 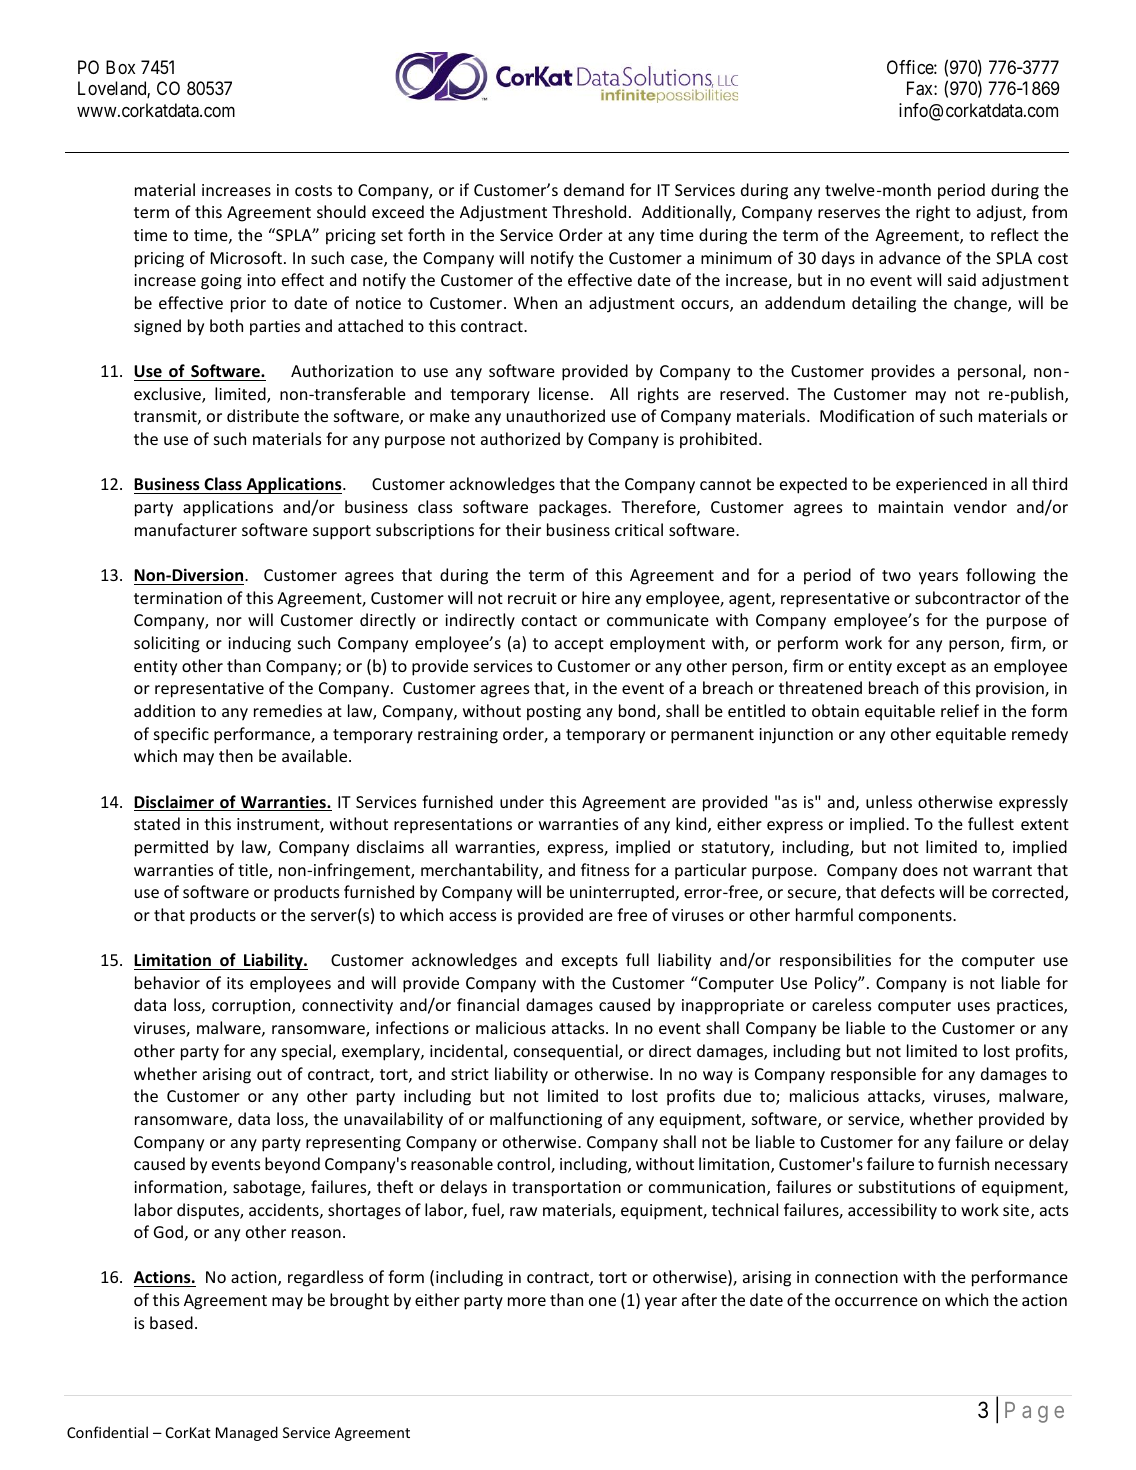 What do you see at coordinates (911, 507) in the page?
I see `maintain` at bounding box center [911, 507].
